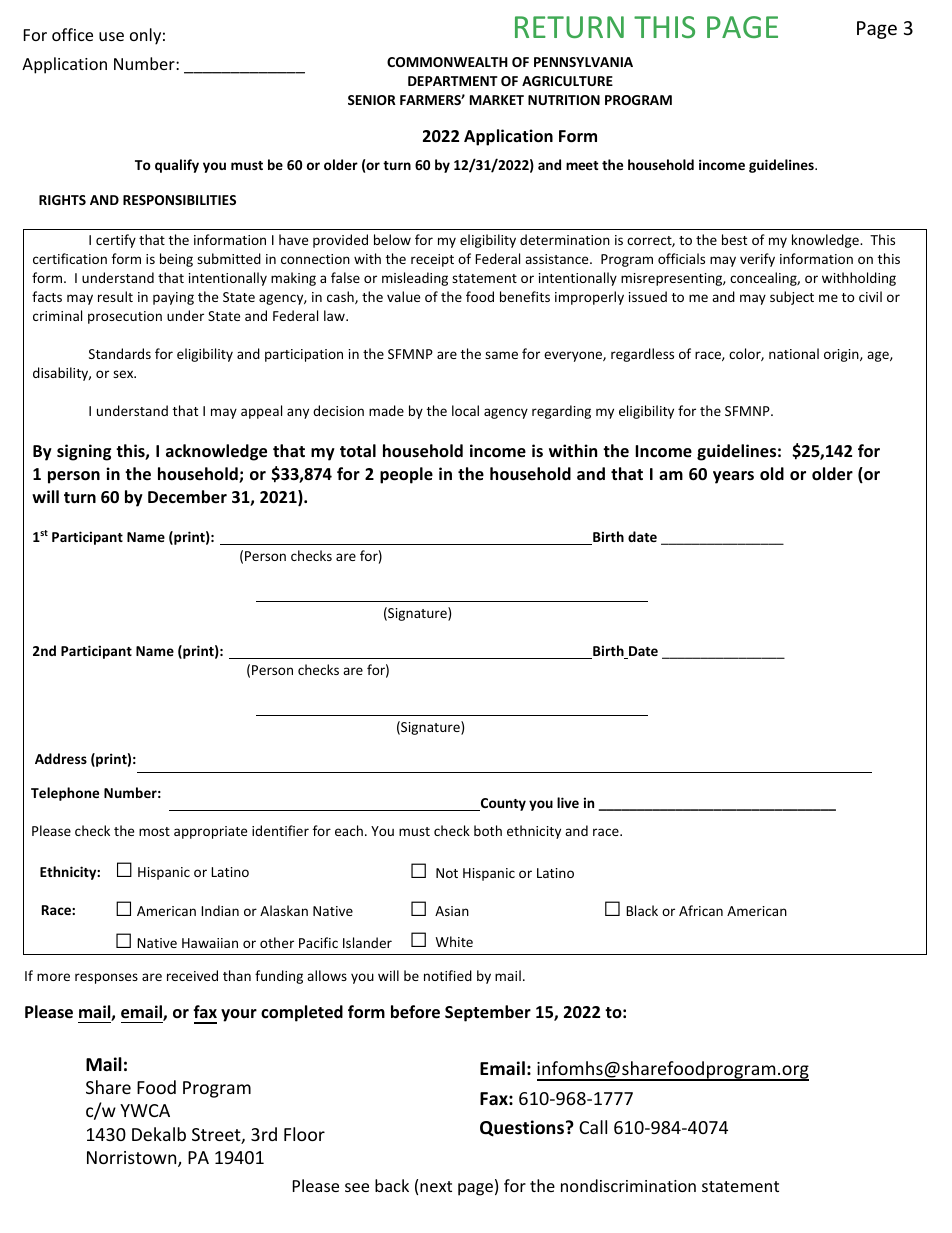  What do you see at coordinates (628, 1185) in the screenshot?
I see `nondiscrimination` at bounding box center [628, 1185].
